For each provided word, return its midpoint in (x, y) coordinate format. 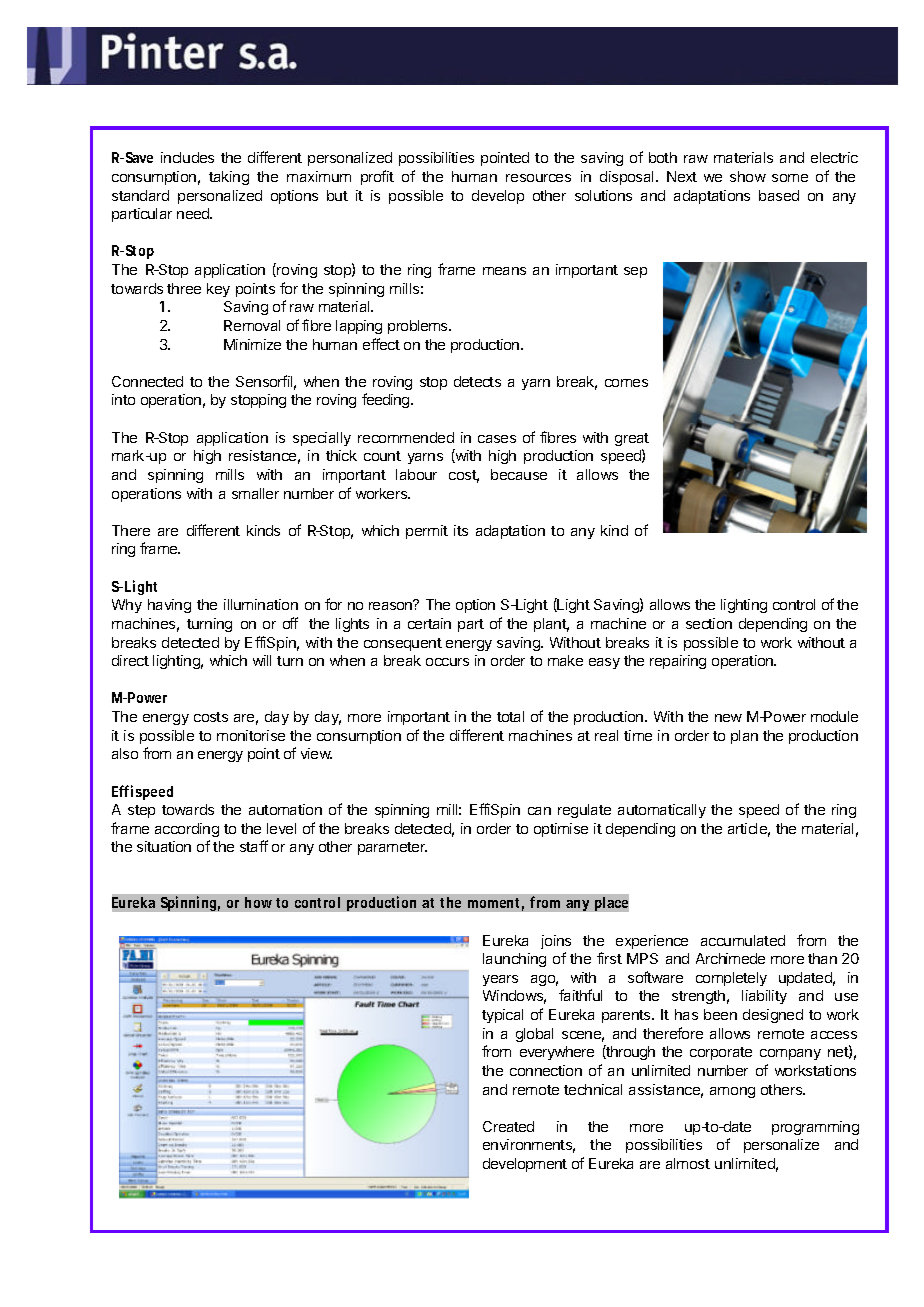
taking (229, 178)
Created (508, 1126)
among (732, 1092)
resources (538, 178)
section (709, 623)
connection (546, 1070)
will (262, 660)
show (748, 176)
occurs (447, 662)
